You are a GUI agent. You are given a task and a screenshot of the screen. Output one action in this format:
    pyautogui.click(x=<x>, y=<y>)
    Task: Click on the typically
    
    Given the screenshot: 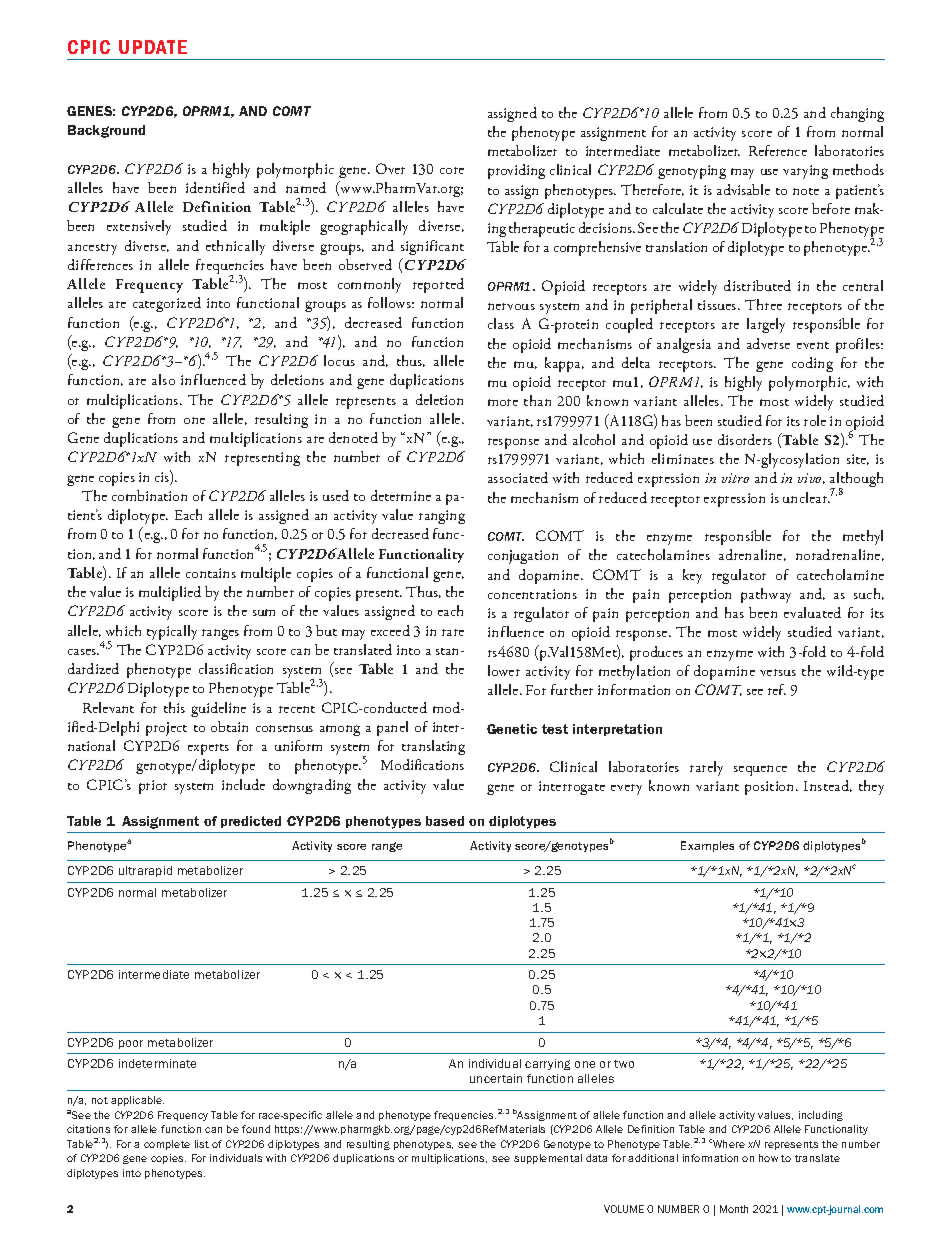 What is the action you would take?
    pyautogui.click(x=172, y=632)
